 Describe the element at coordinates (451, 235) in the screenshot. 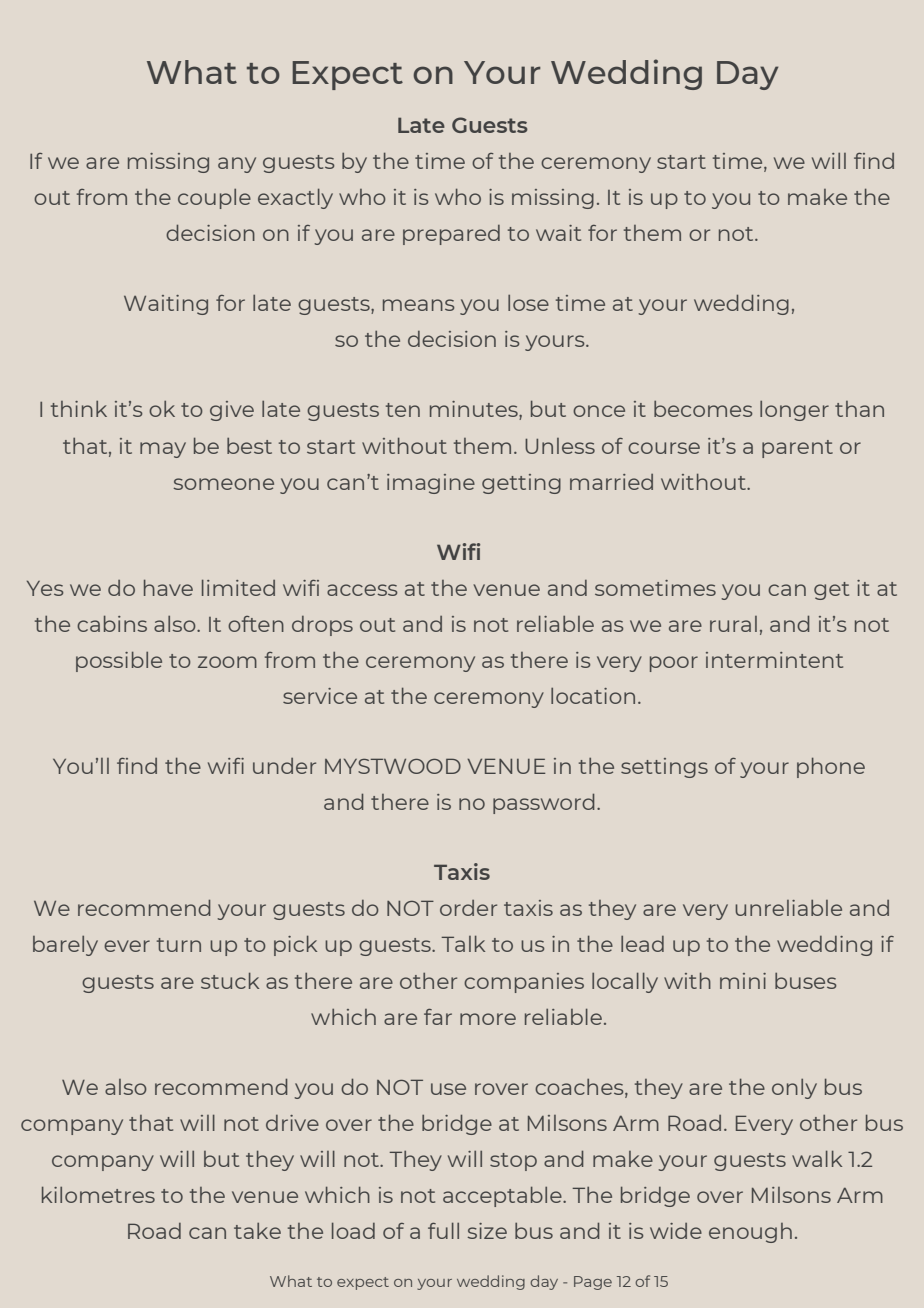

I see `prepared` at that location.
